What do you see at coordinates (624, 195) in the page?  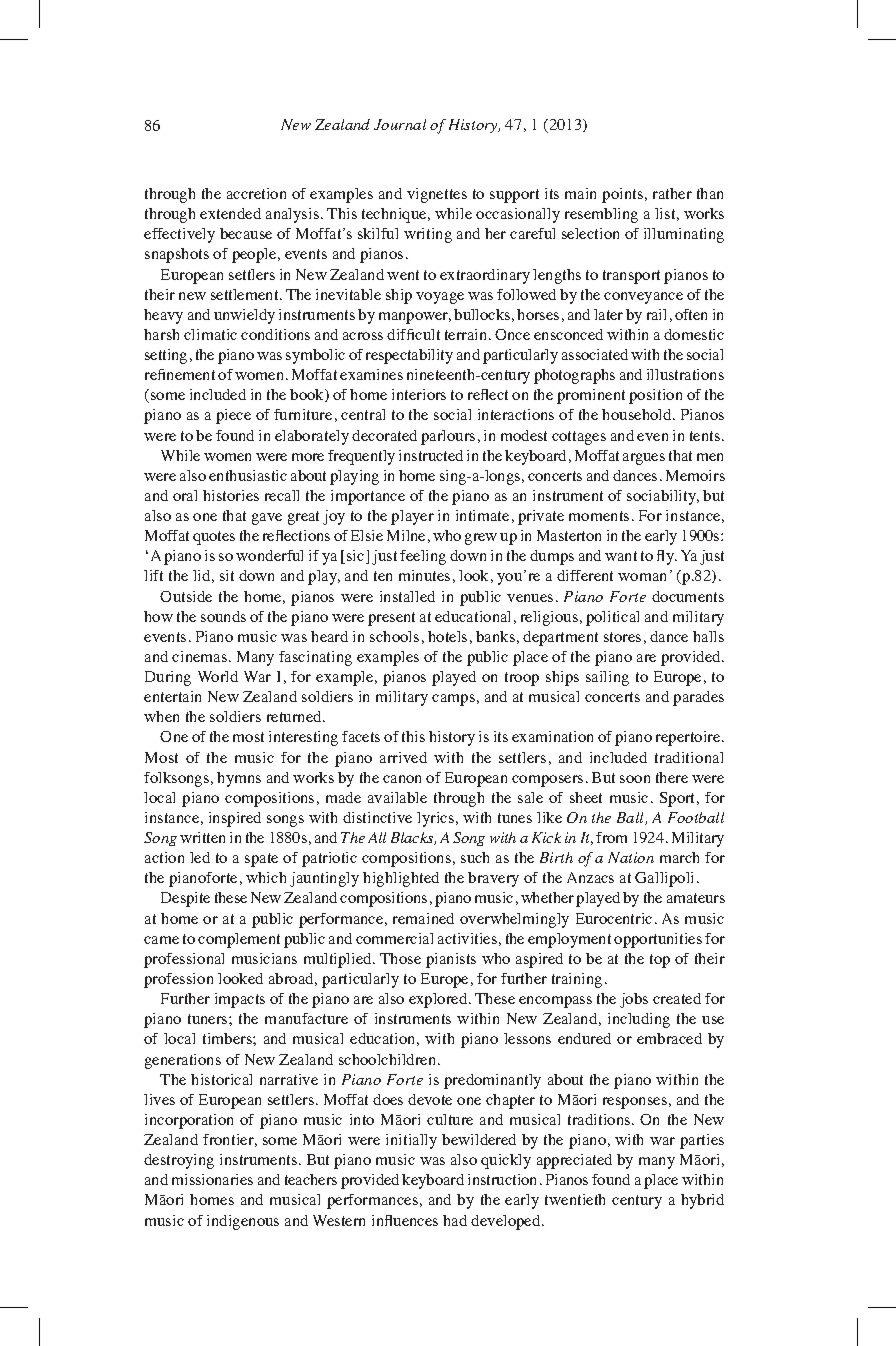 I see `points` at bounding box center [624, 195].
